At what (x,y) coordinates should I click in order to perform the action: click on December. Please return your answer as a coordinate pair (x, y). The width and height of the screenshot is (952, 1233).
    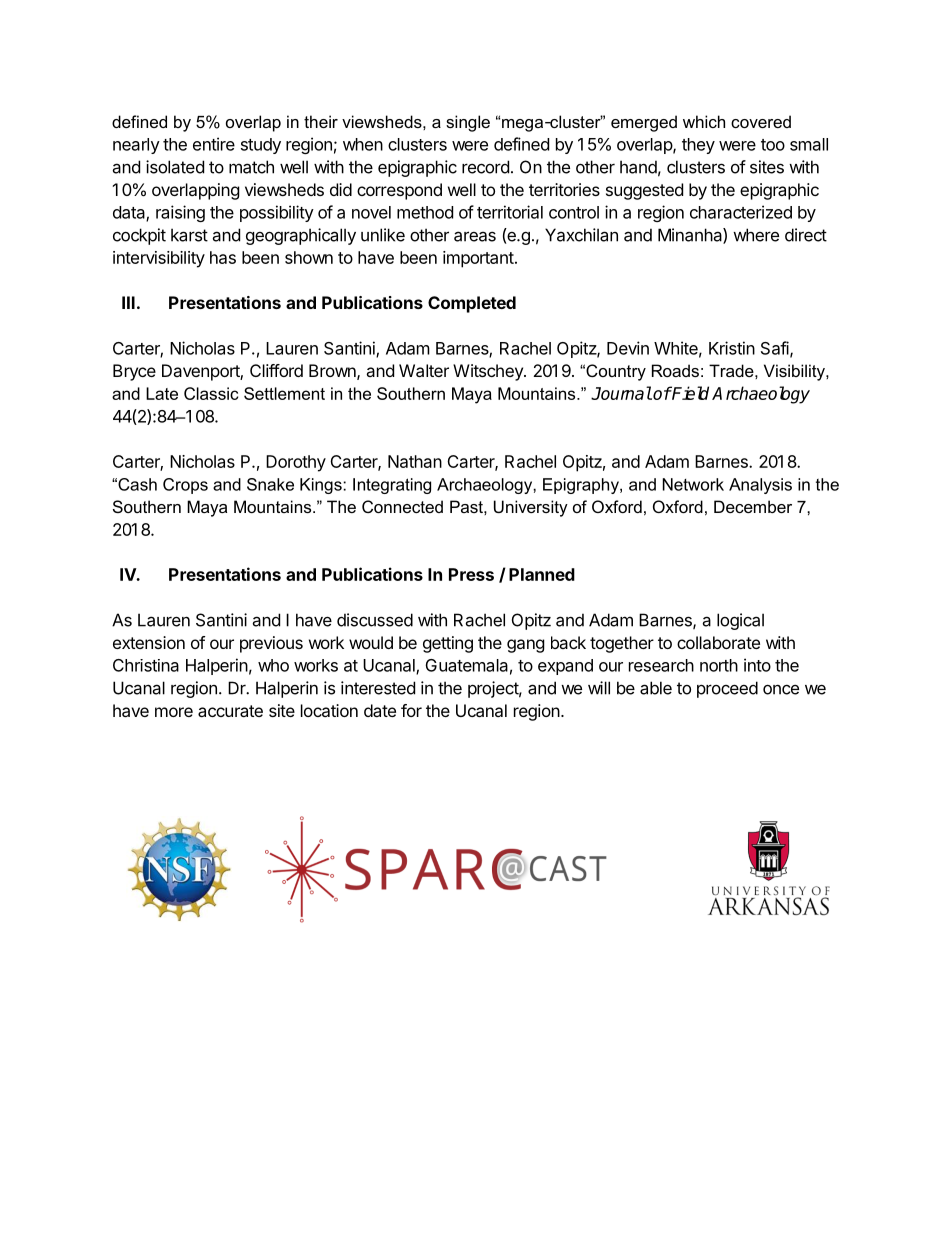
    Looking at the image, I should click on (753, 506).
